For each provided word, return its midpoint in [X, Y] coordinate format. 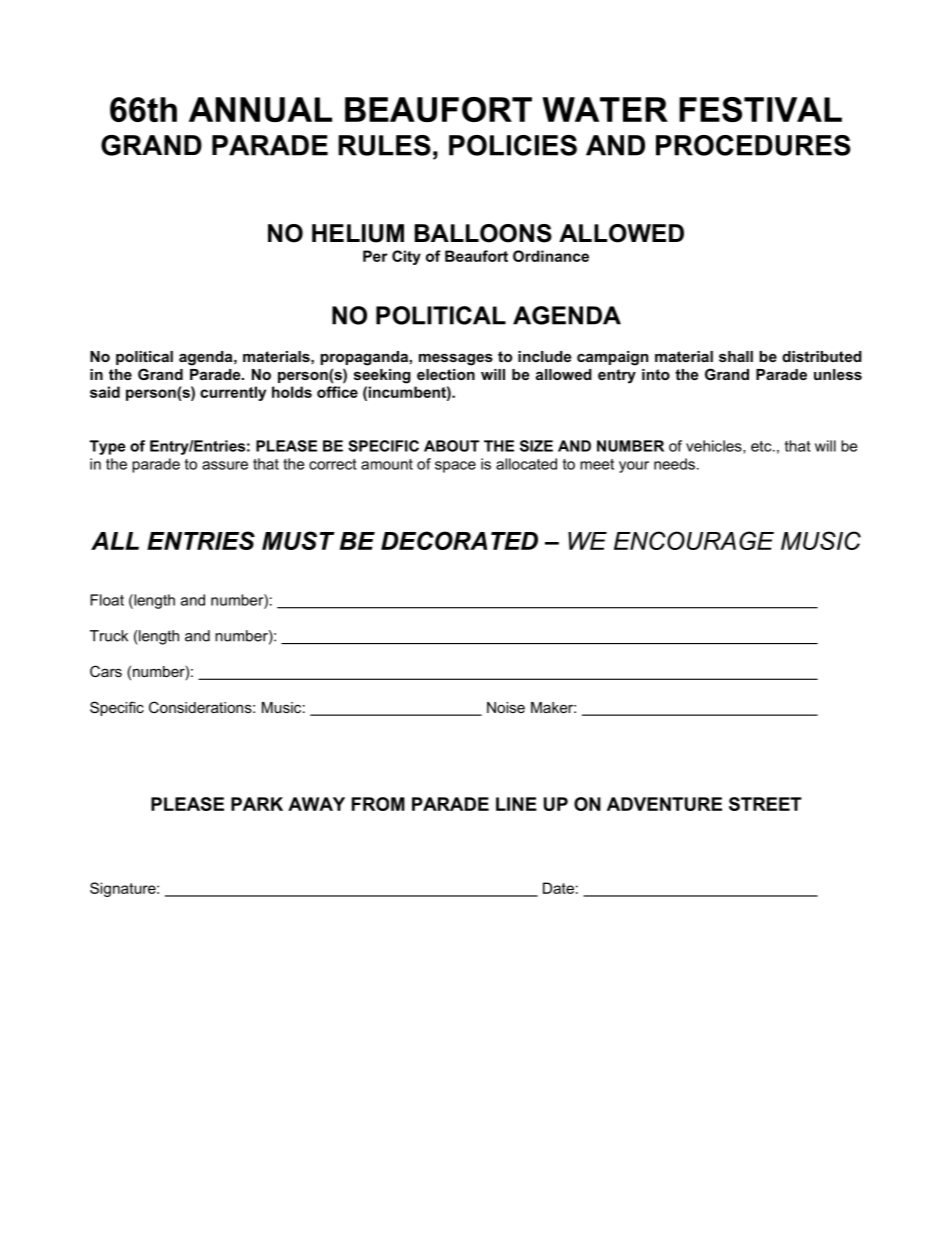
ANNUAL [260, 109]
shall [736, 356]
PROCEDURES [753, 145]
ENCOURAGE [694, 540]
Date [558, 888]
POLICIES [513, 145]
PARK [257, 804]
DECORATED [459, 540]
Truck [109, 636]
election [446, 374]
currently [233, 393]
